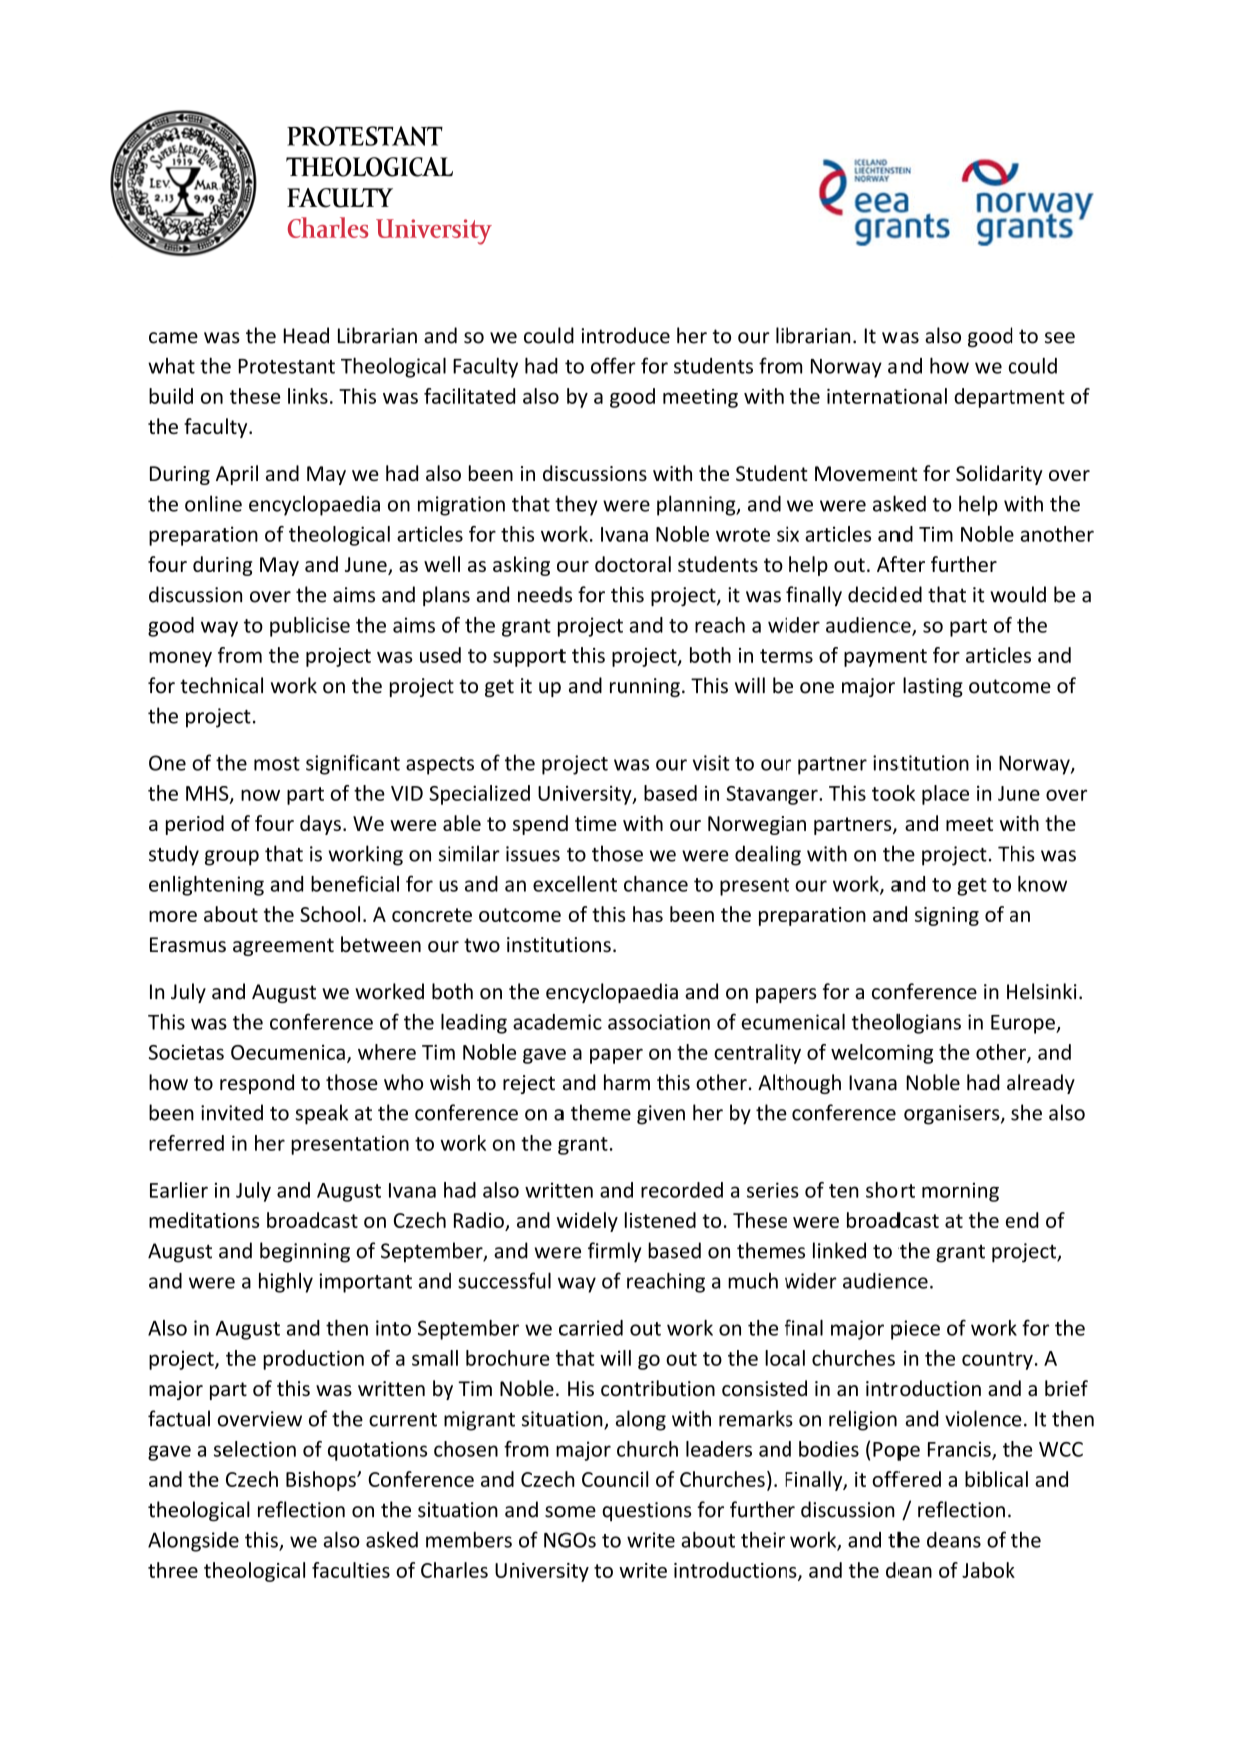 Image resolution: width=1244 pixels, height=1760 pixels. I want to click on see, so click(1060, 338).
